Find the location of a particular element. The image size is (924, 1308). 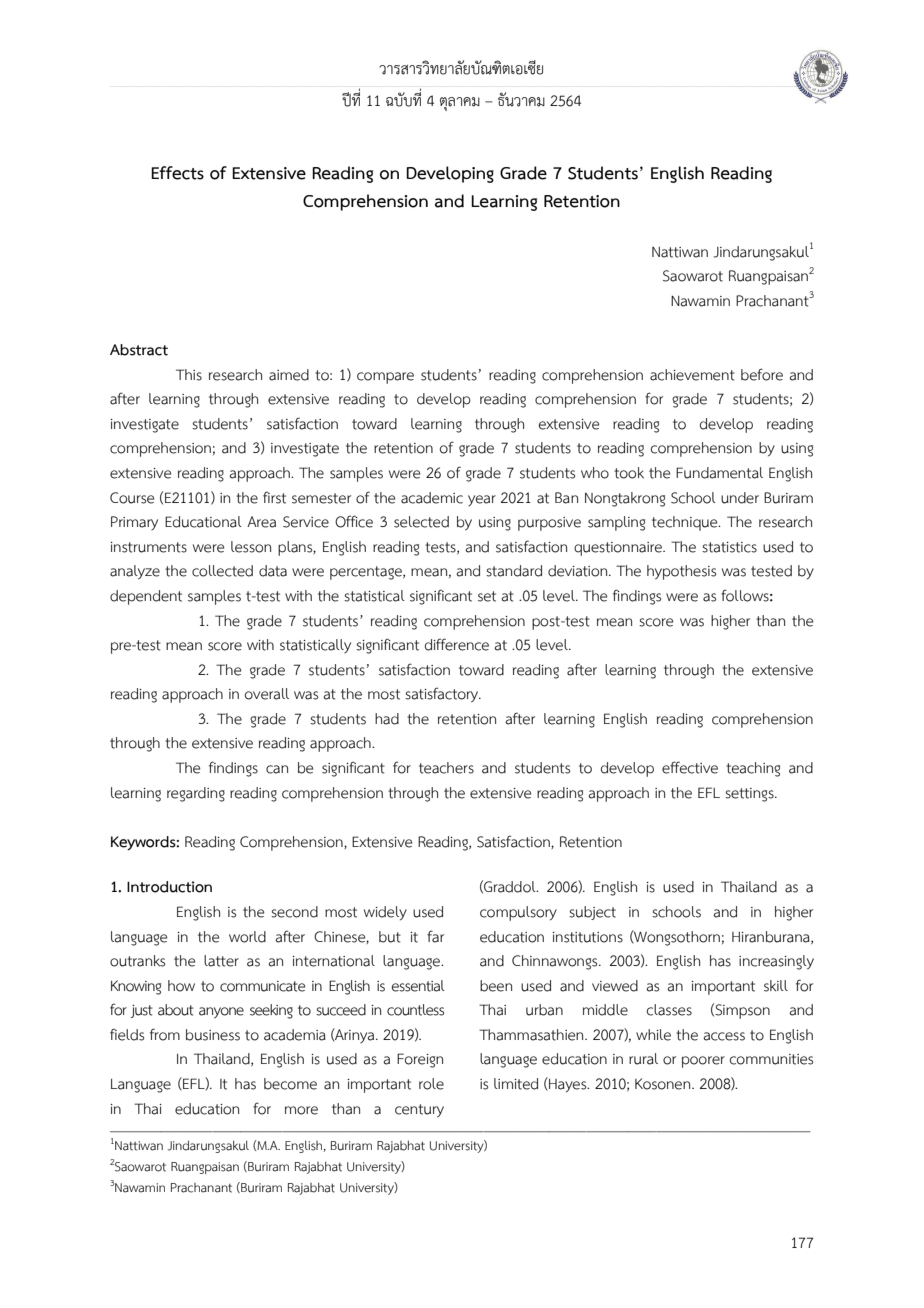

This is located at coordinates (189, 375).
